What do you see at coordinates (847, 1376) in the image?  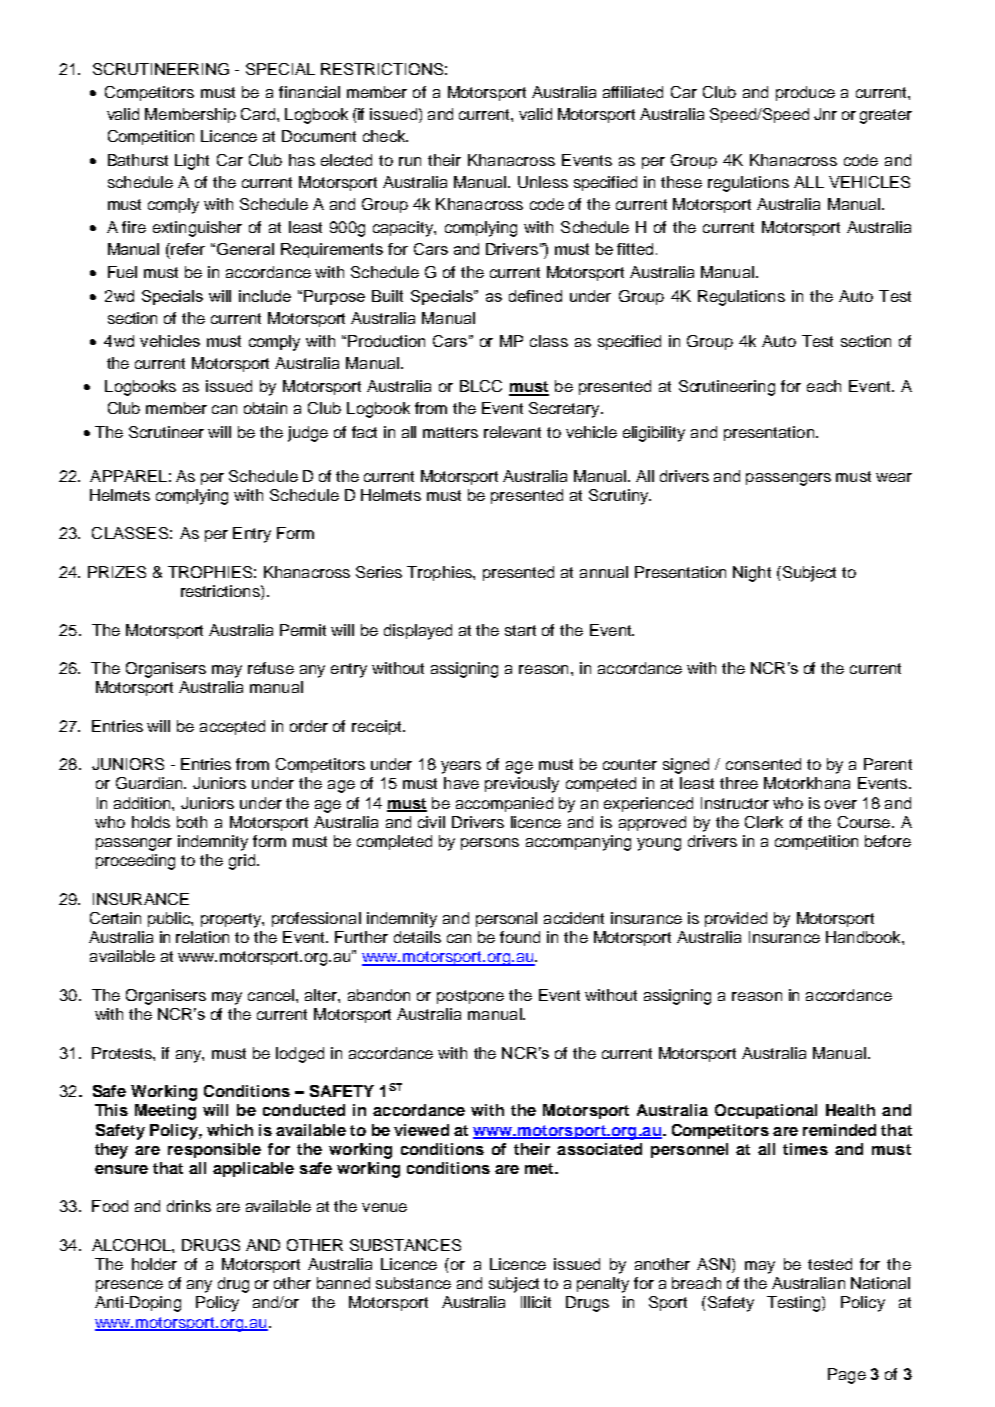 I see `Page` at bounding box center [847, 1376].
